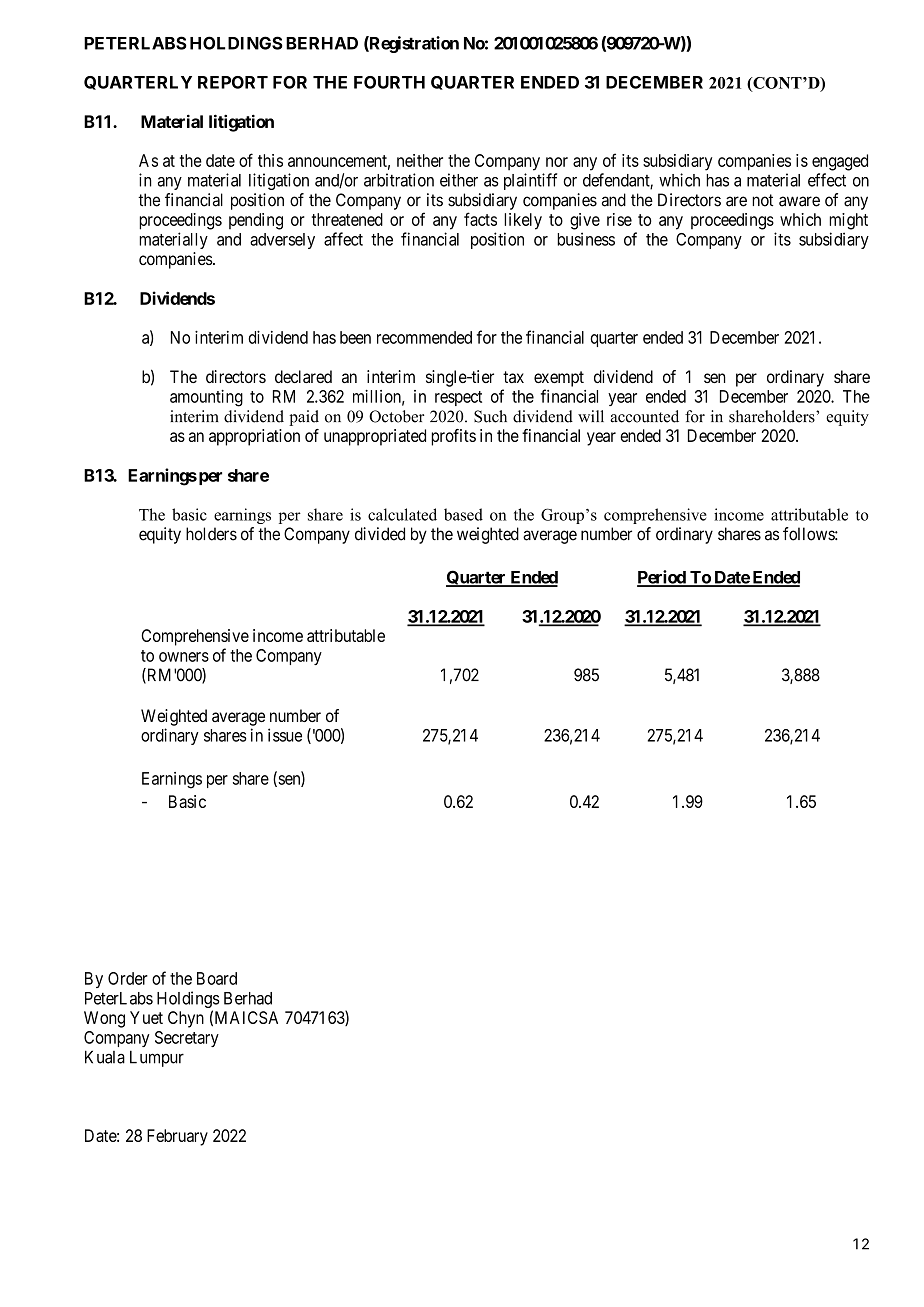 The height and width of the page is (1307, 924). Describe the element at coordinates (187, 1039) in the page. I see `Secretary` at that location.
